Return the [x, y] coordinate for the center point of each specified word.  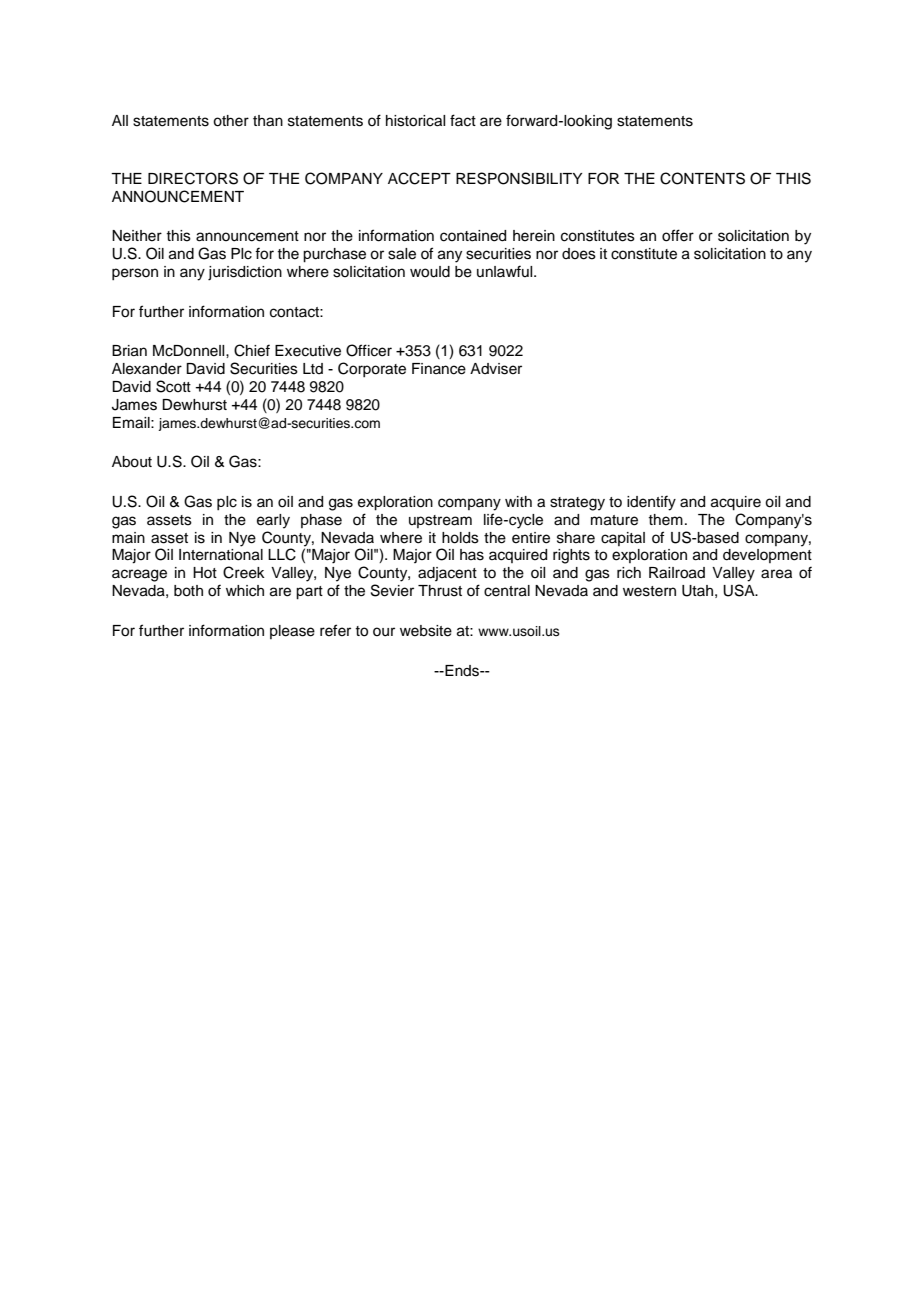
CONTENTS [702, 178]
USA [740, 590]
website [426, 631]
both [188, 591]
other [231, 121]
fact [463, 120]
